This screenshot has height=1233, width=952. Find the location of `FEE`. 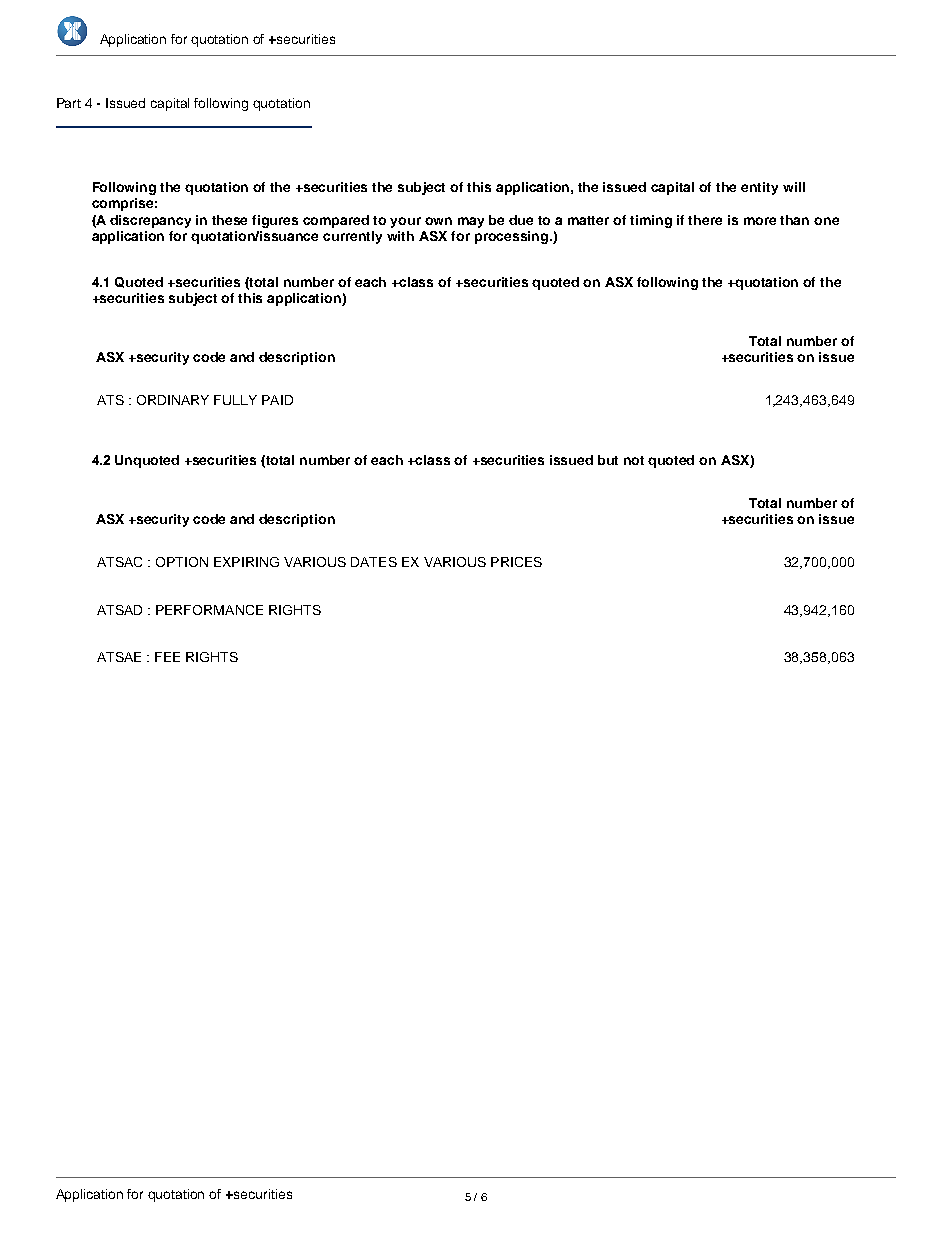

FEE is located at coordinates (167, 657).
